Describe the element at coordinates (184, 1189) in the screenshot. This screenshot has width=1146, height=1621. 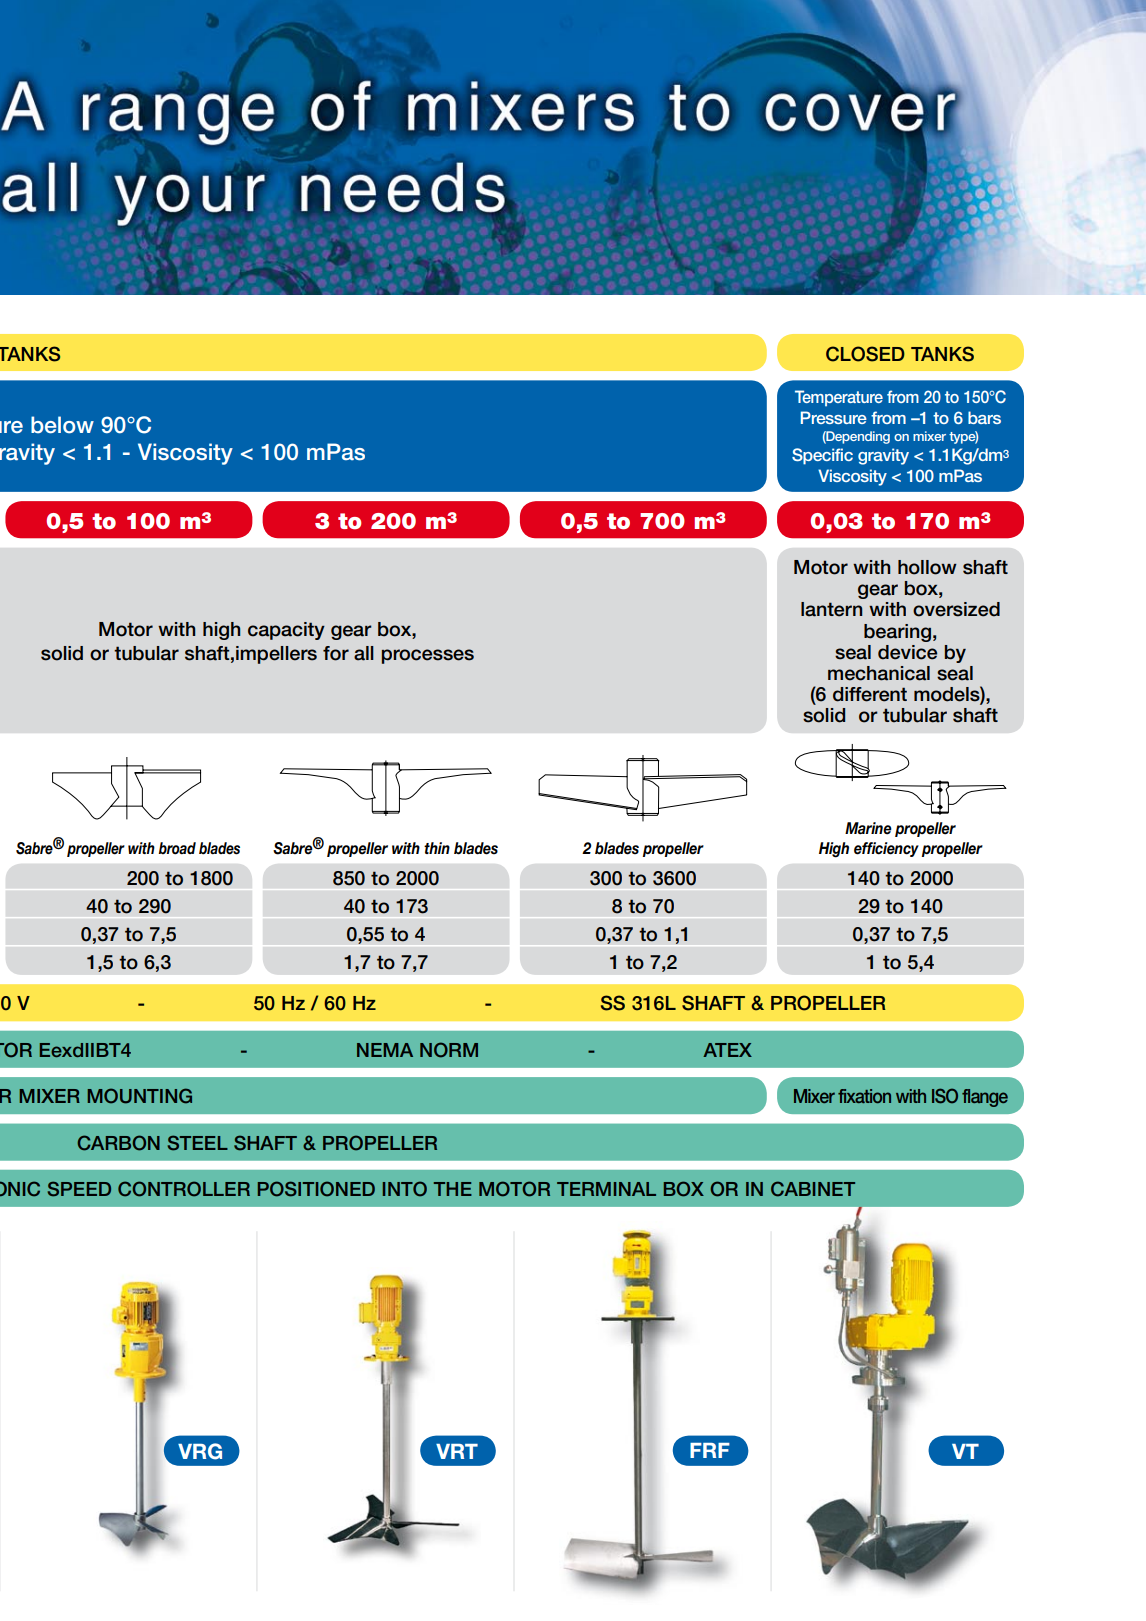
I see `controller` at that location.
